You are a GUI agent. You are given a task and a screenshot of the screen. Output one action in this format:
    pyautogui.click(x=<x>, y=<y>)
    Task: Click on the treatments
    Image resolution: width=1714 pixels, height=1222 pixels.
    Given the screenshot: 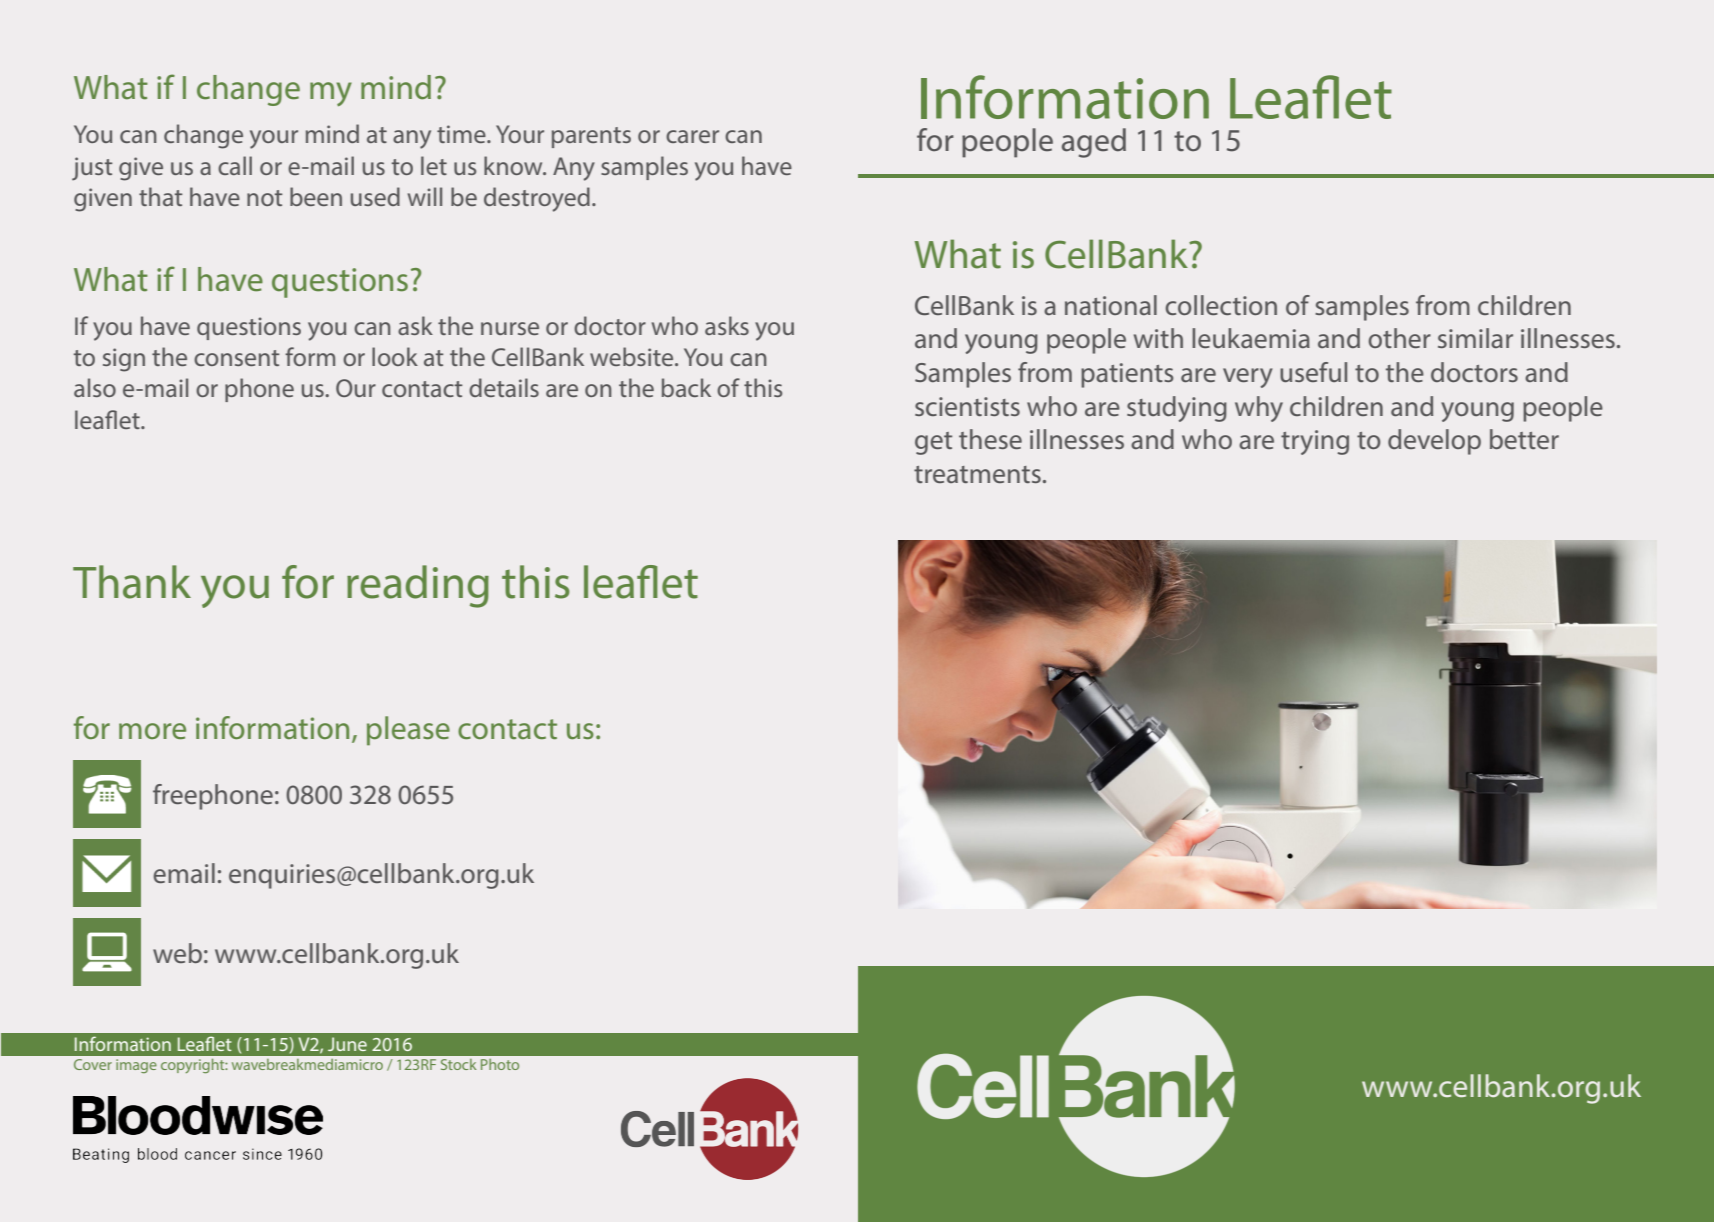 What is the action you would take?
    pyautogui.click(x=977, y=474)
